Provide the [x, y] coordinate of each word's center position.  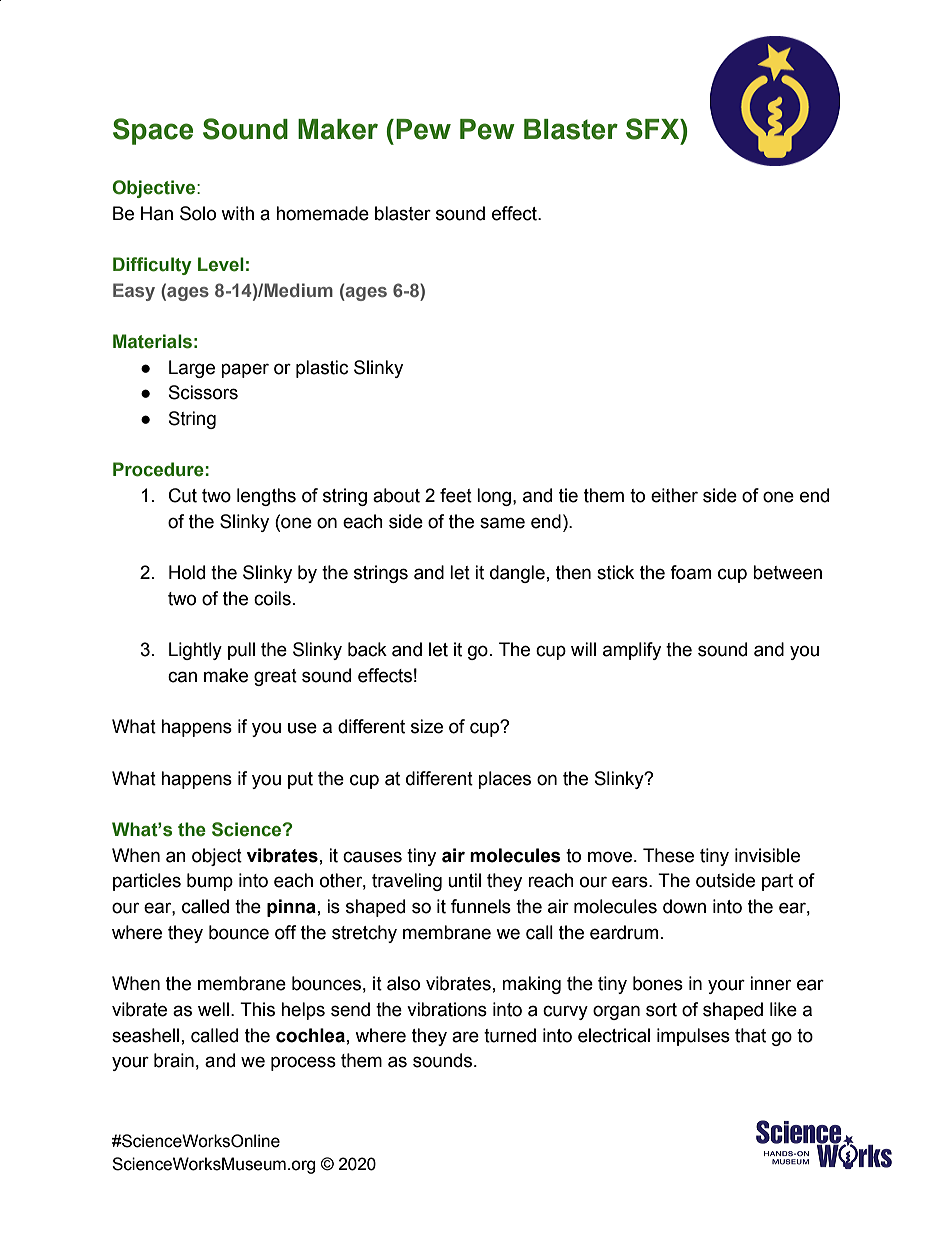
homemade [322, 213]
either [674, 495]
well [213, 1009]
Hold [187, 572]
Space [153, 131]
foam [690, 572]
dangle [517, 574]
